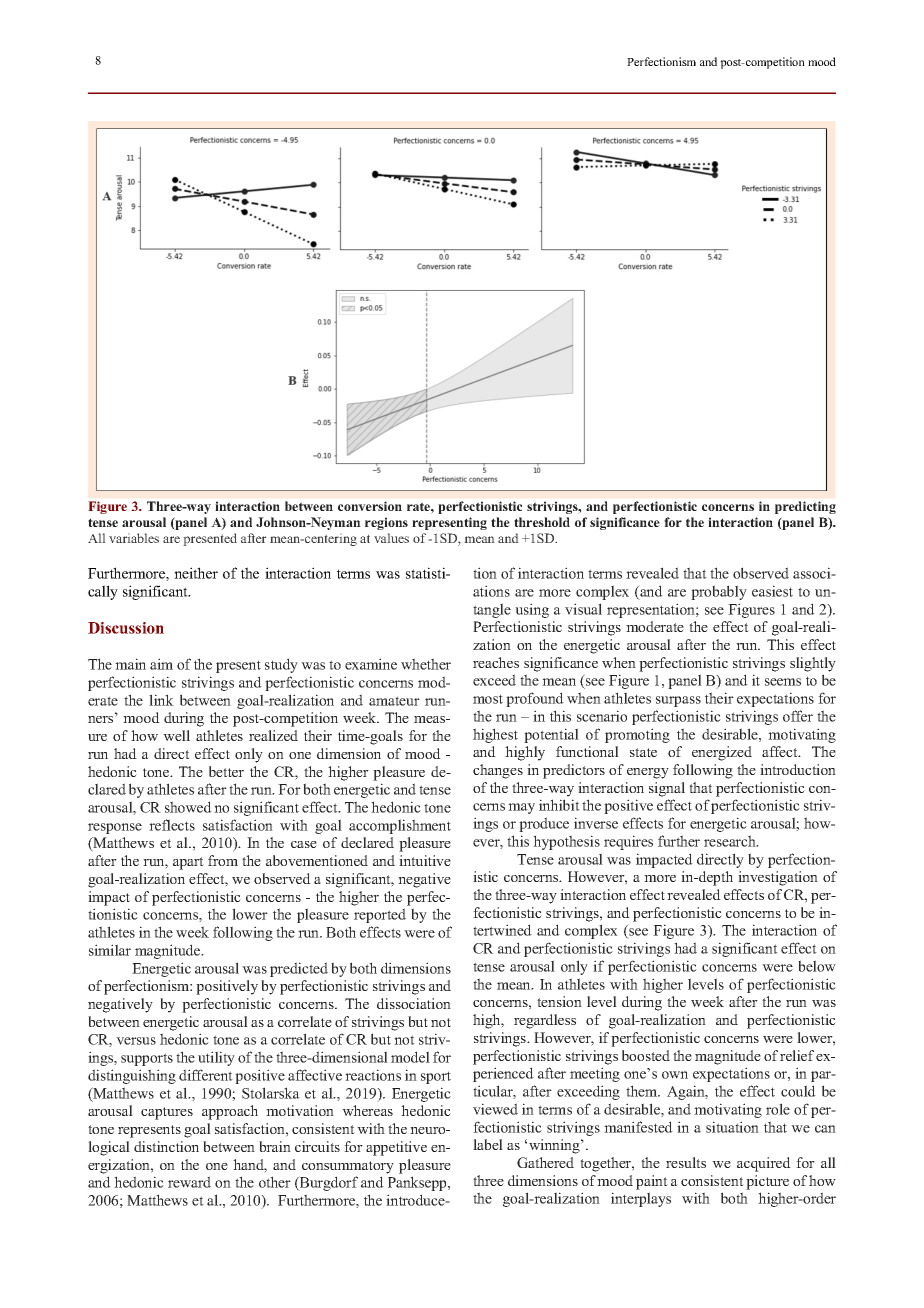 The image size is (924, 1308). Describe the element at coordinates (496, 662) in the screenshot. I see `reaches` at that location.
